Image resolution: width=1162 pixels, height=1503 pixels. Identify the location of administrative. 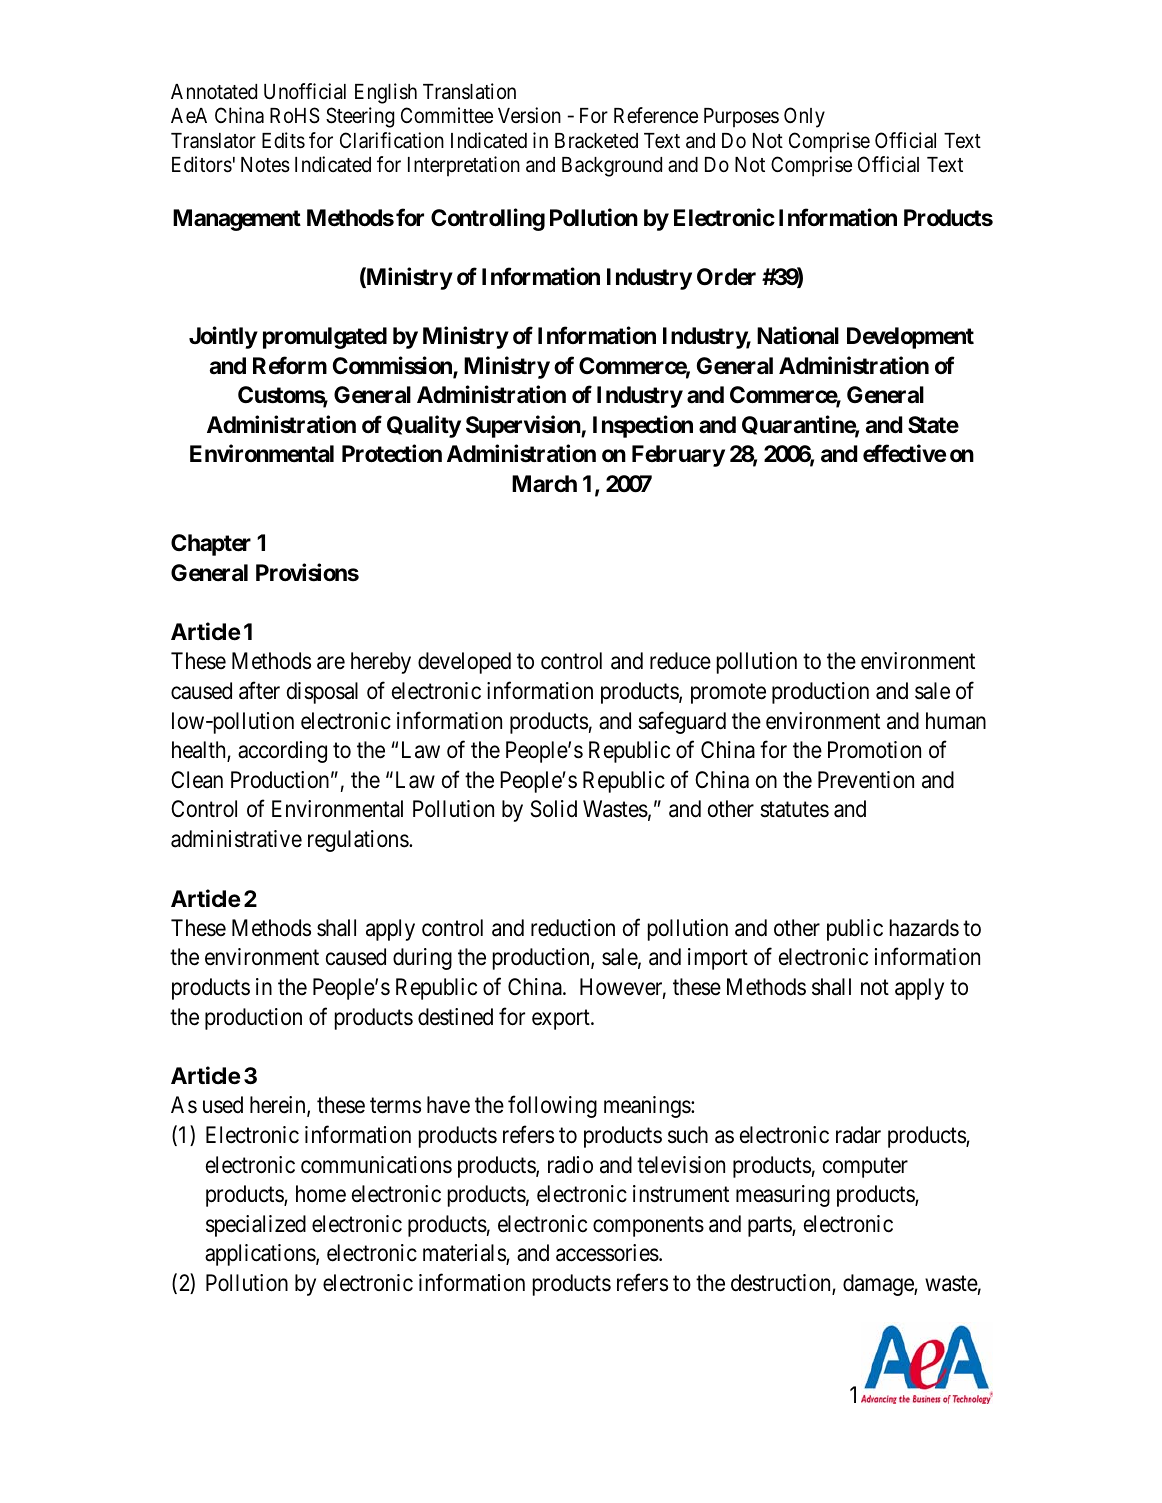
(236, 839).
